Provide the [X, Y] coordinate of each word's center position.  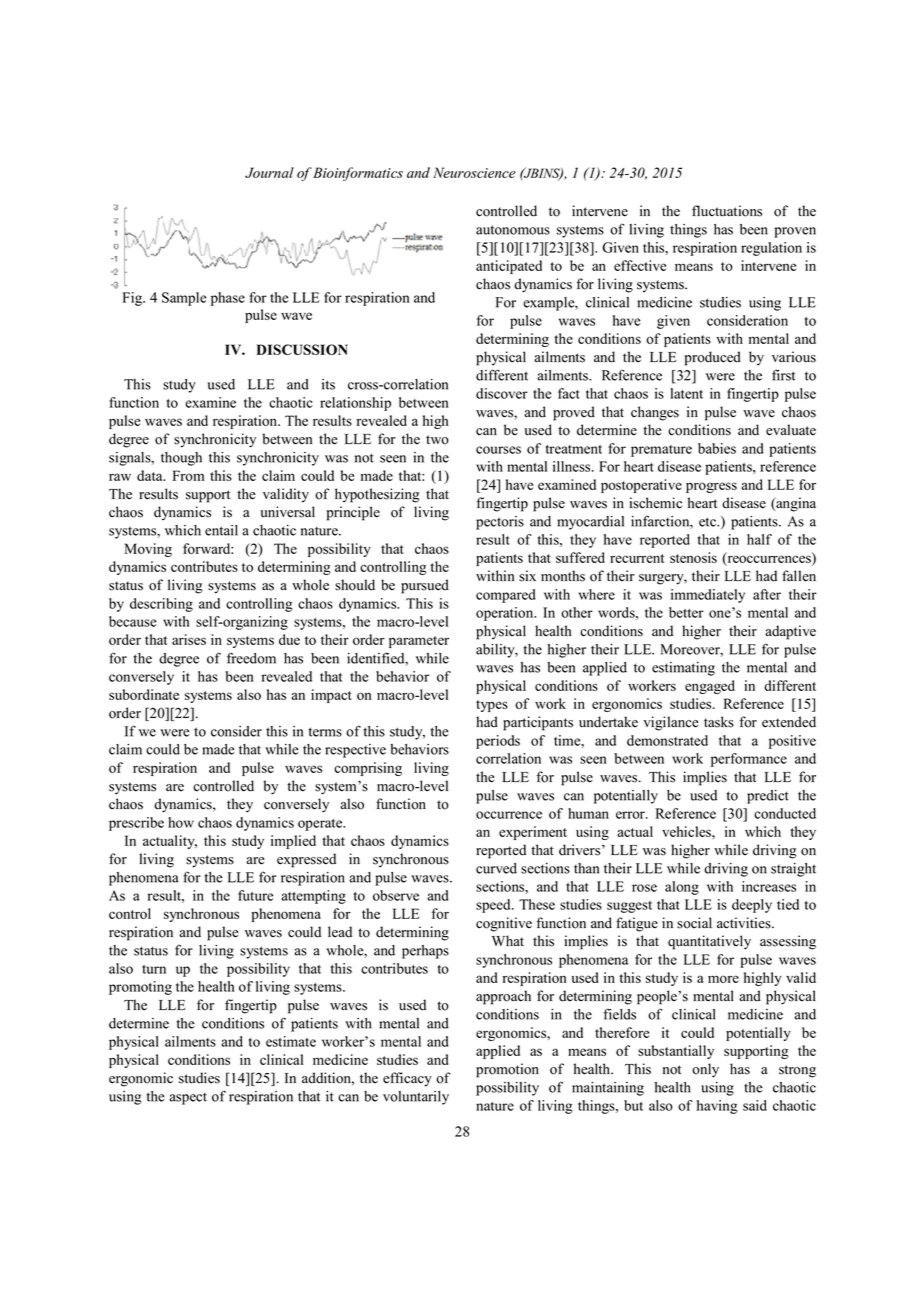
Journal [269, 172]
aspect [188, 1099]
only [705, 1070]
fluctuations [727, 211]
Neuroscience [474, 172]
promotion [507, 1070]
